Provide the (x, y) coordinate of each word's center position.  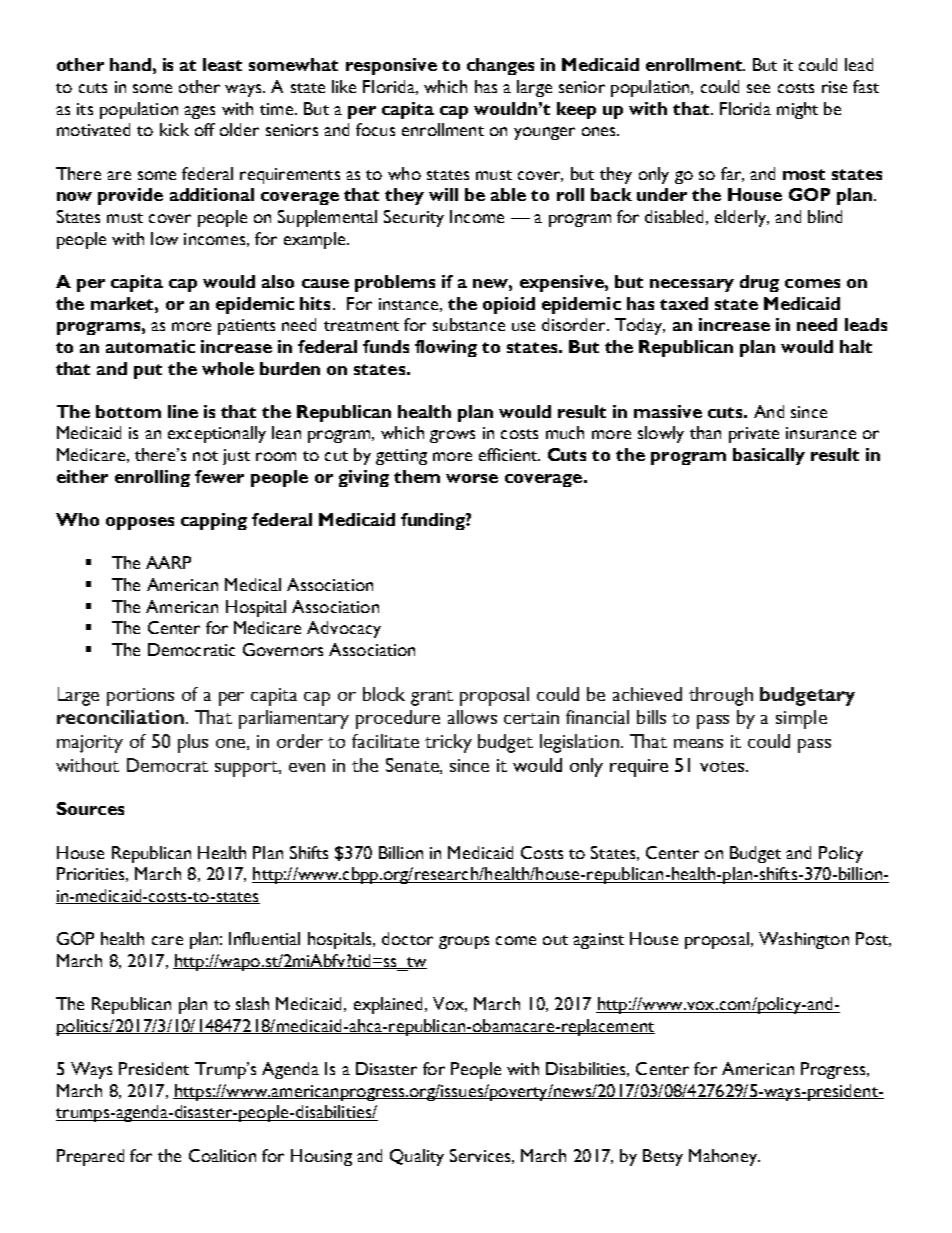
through (721, 696)
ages (199, 112)
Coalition (222, 1155)
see (758, 88)
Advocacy (344, 629)
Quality (417, 1157)
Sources (90, 808)
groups (464, 942)
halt (856, 346)
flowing (446, 348)
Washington (804, 940)
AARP (168, 562)
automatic (150, 346)
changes (500, 66)
